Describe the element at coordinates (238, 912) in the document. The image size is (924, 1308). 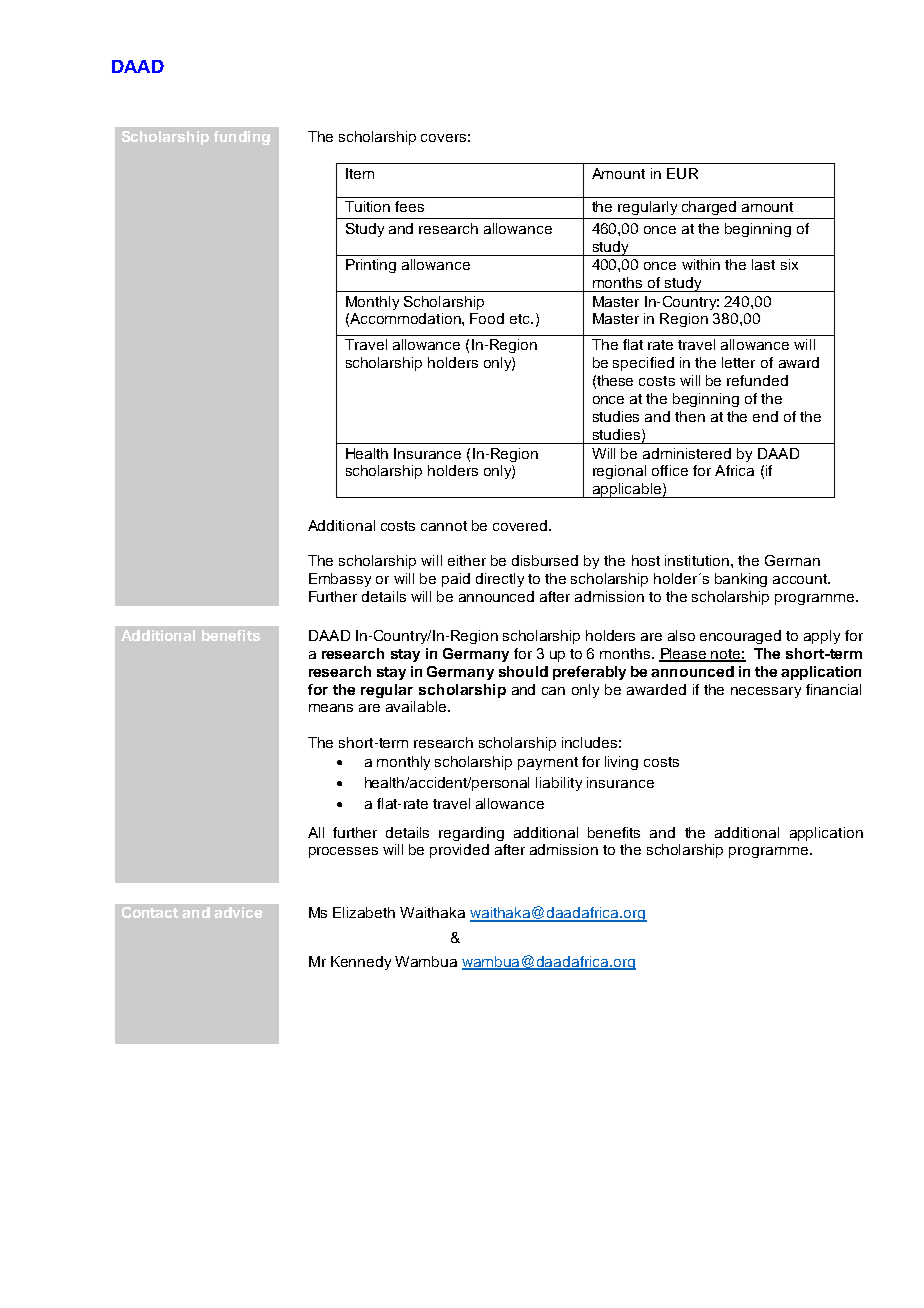
I see `advice` at that location.
